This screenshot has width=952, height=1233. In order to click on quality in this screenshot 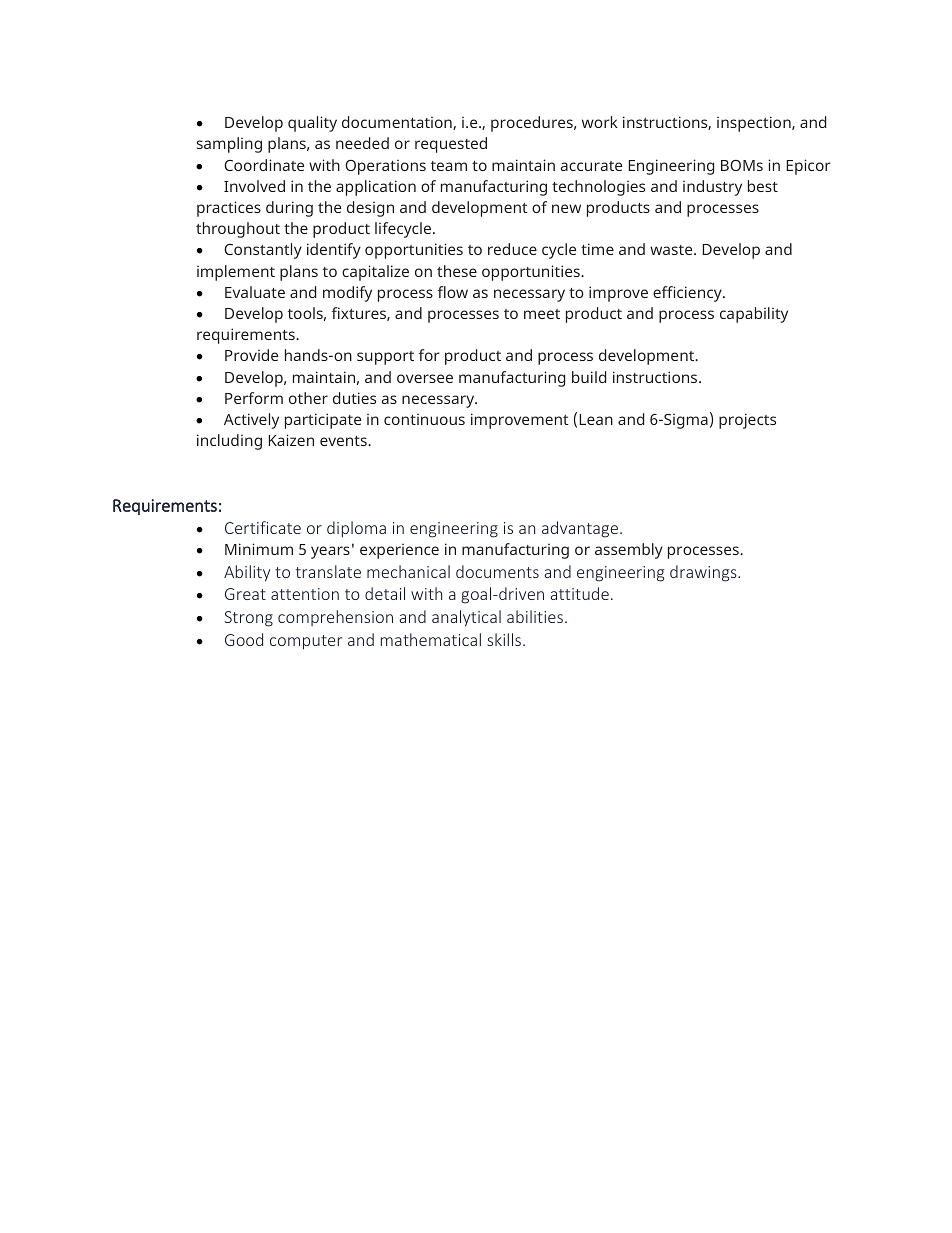, I will do `click(312, 124)`.
